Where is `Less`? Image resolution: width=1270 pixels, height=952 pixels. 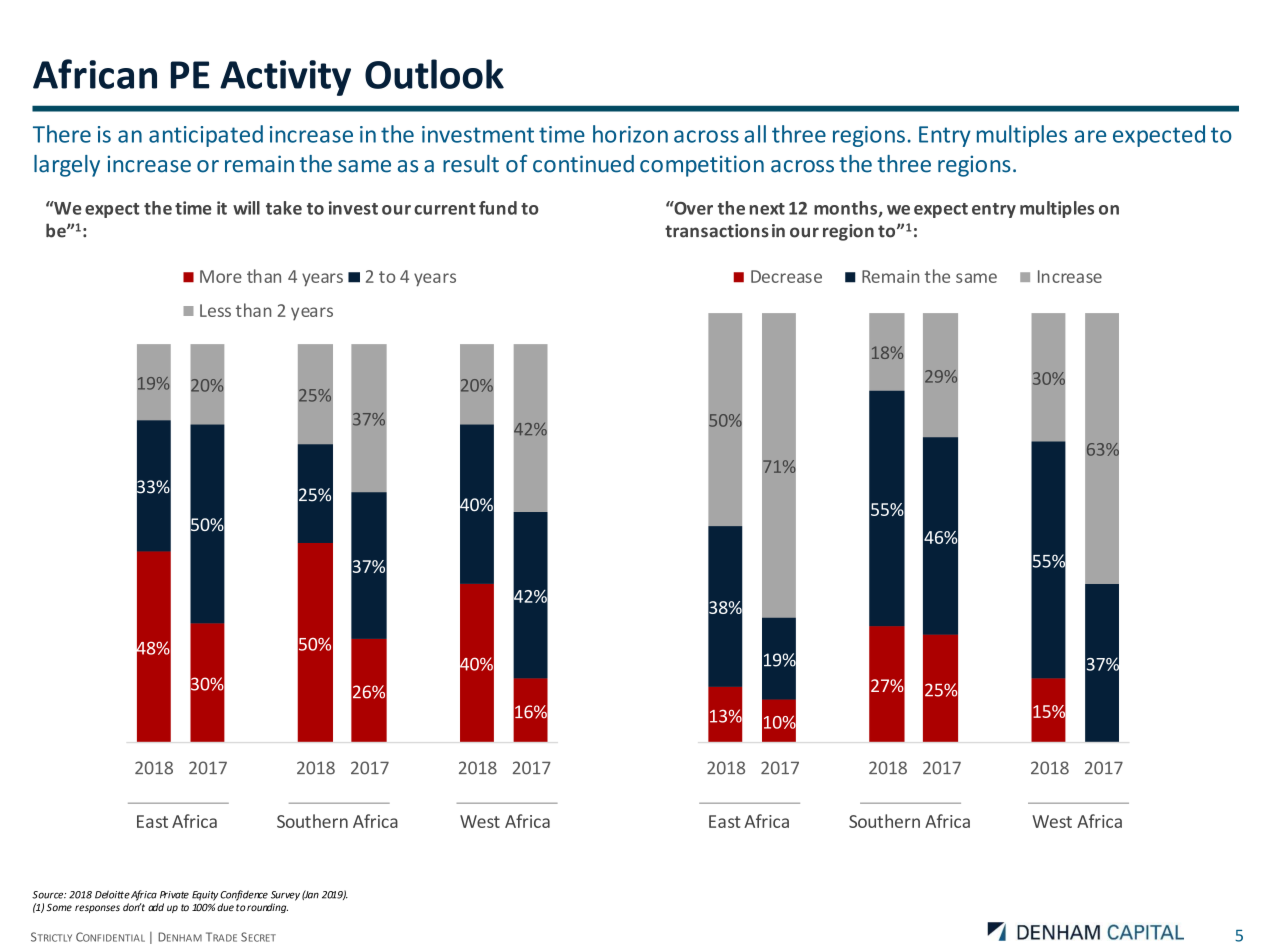
Less is located at coordinates (215, 310).
